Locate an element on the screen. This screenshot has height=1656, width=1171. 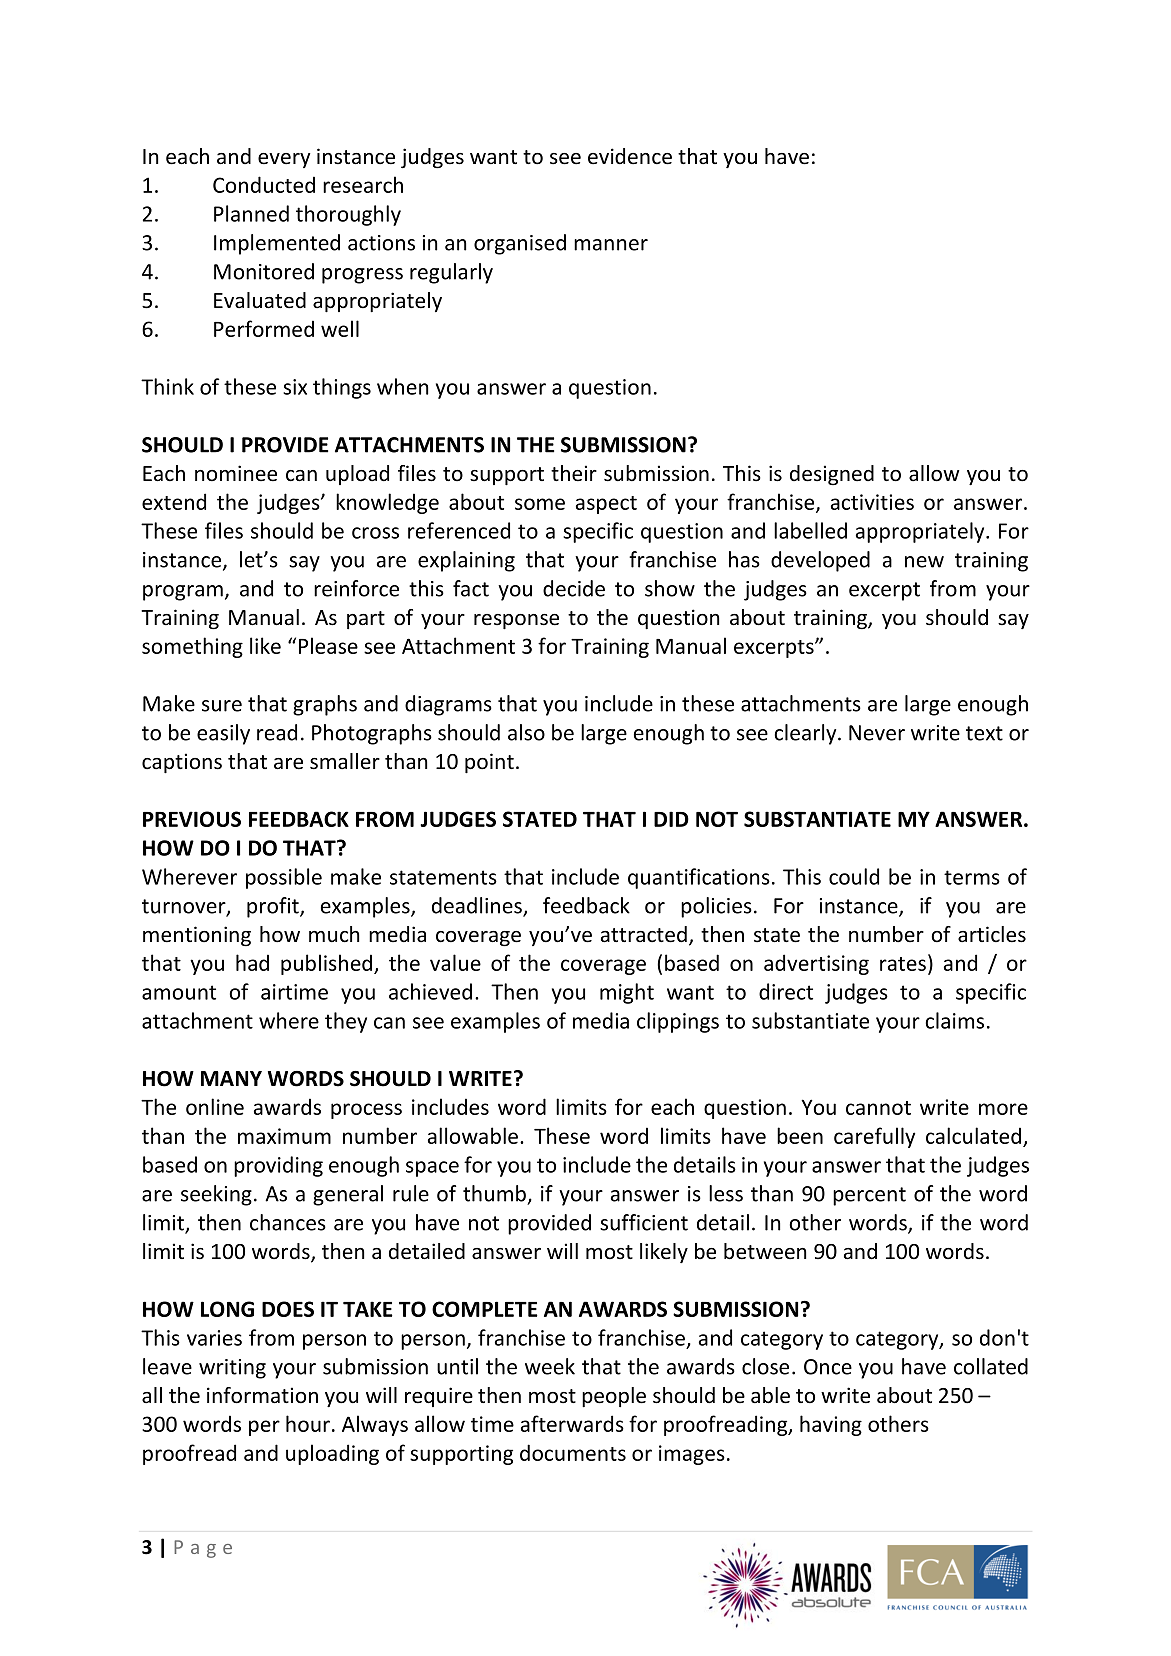
evidence is located at coordinates (630, 156).
